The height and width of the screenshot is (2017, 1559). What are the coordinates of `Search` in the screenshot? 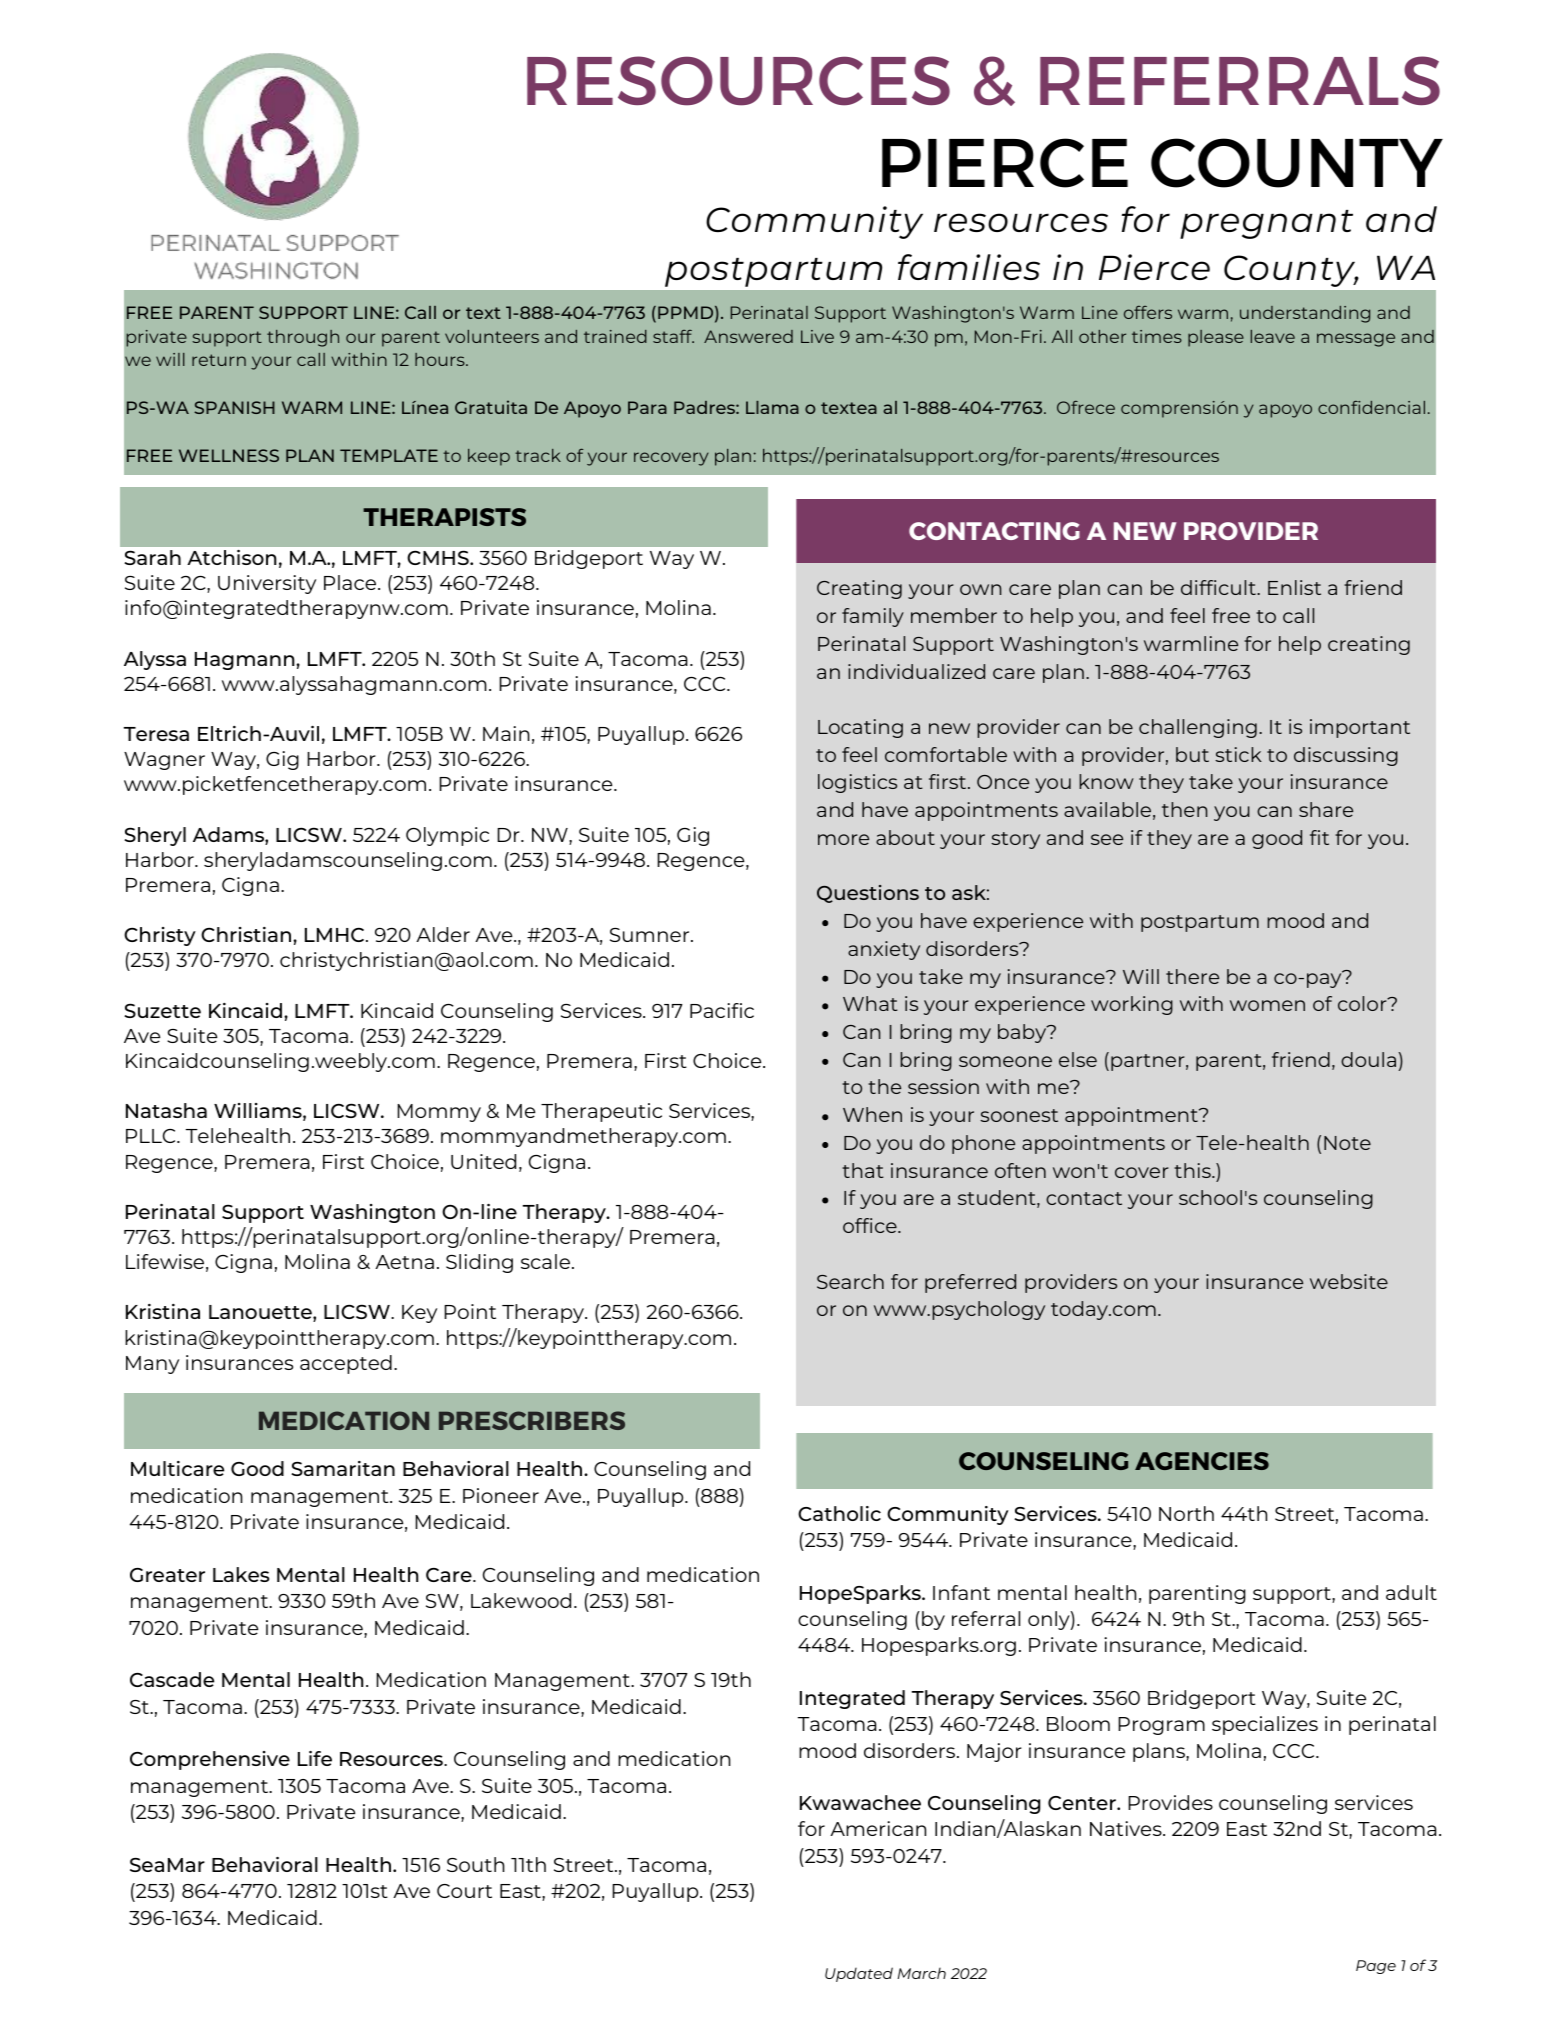 It's located at (850, 1281).
